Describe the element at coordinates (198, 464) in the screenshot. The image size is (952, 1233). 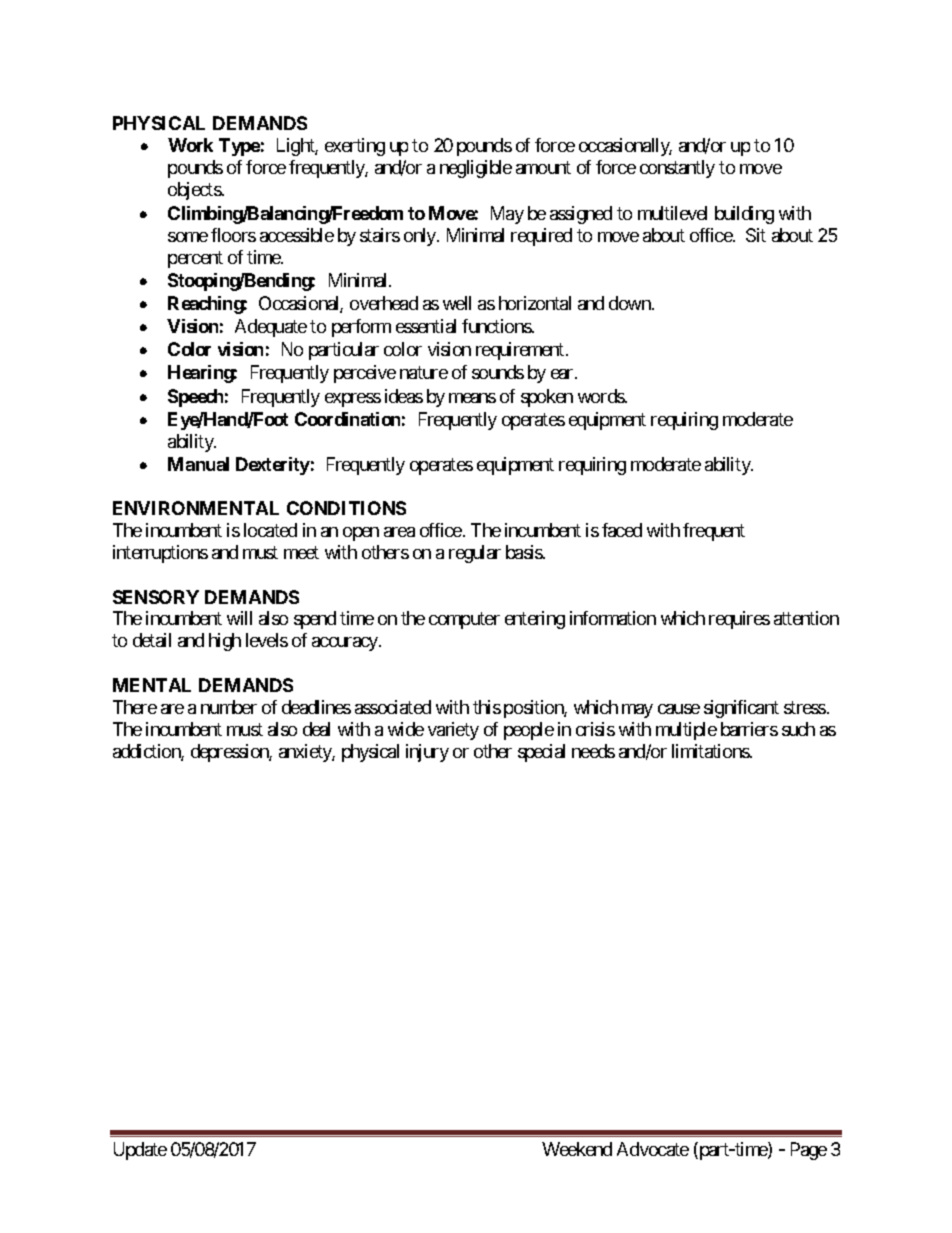
I see `Manual` at that location.
